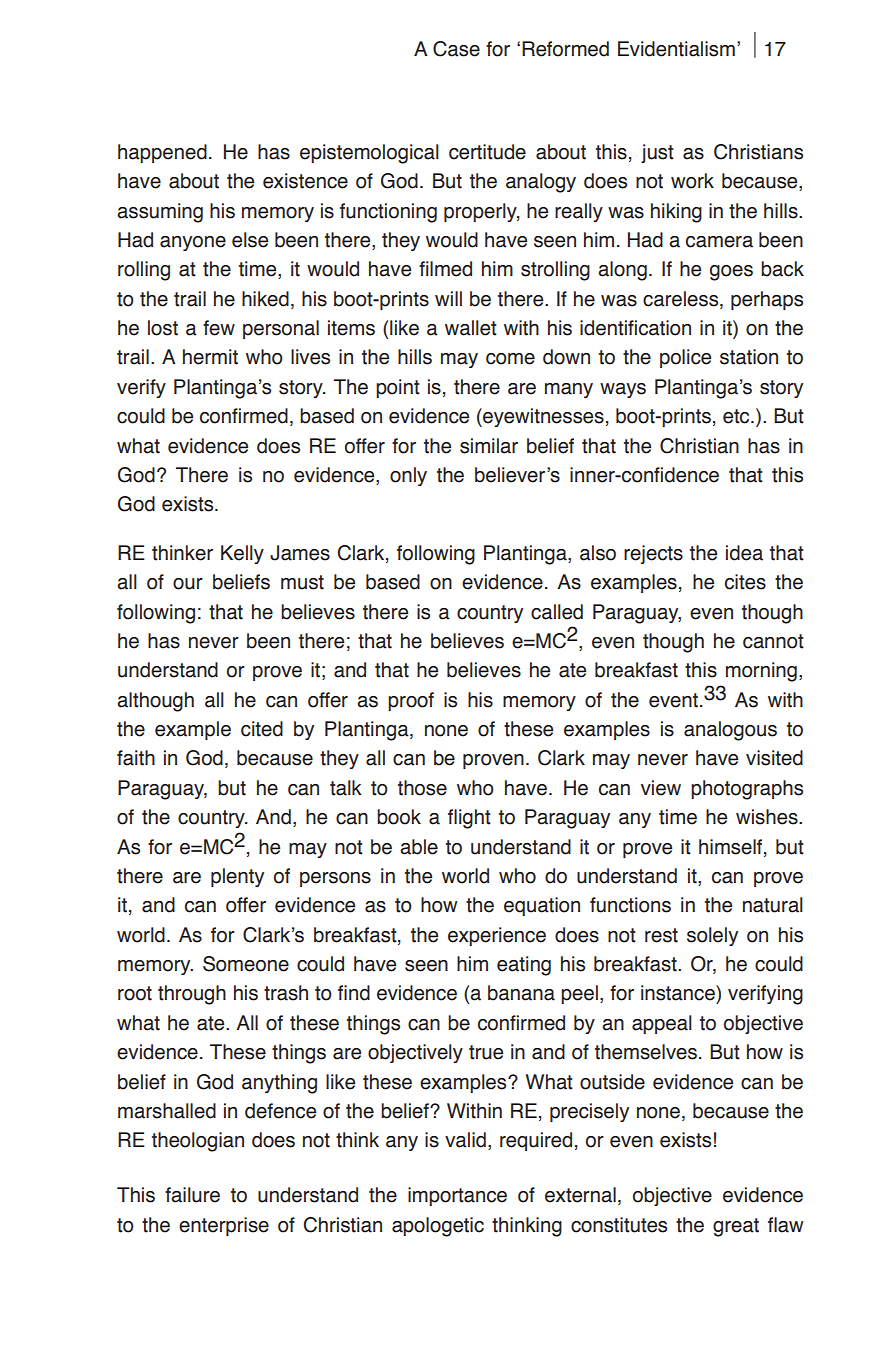 Image resolution: width=896 pixels, height=1345 pixels. What do you see at coordinates (469, 819) in the screenshot?
I see `flight` at bounding box center [469, 819].
